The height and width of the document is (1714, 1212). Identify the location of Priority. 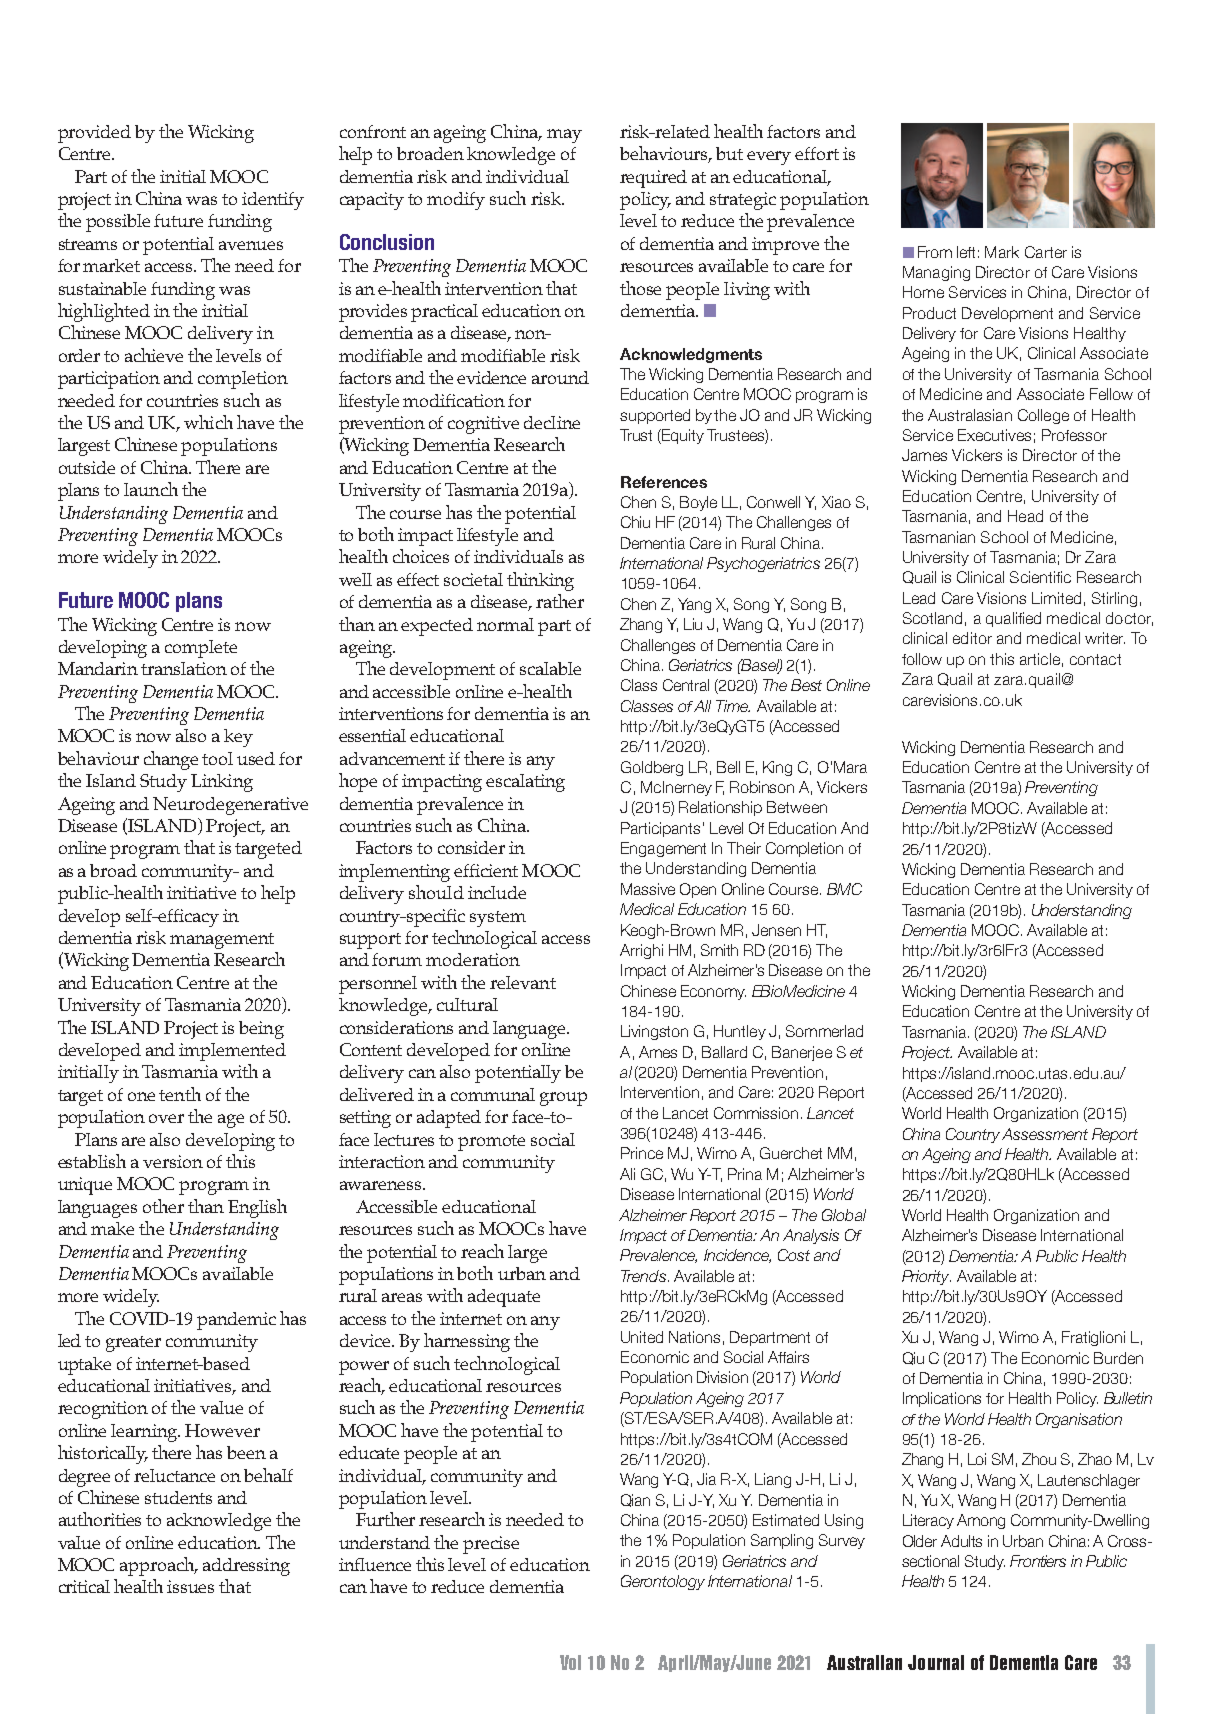
(926, 1277).
